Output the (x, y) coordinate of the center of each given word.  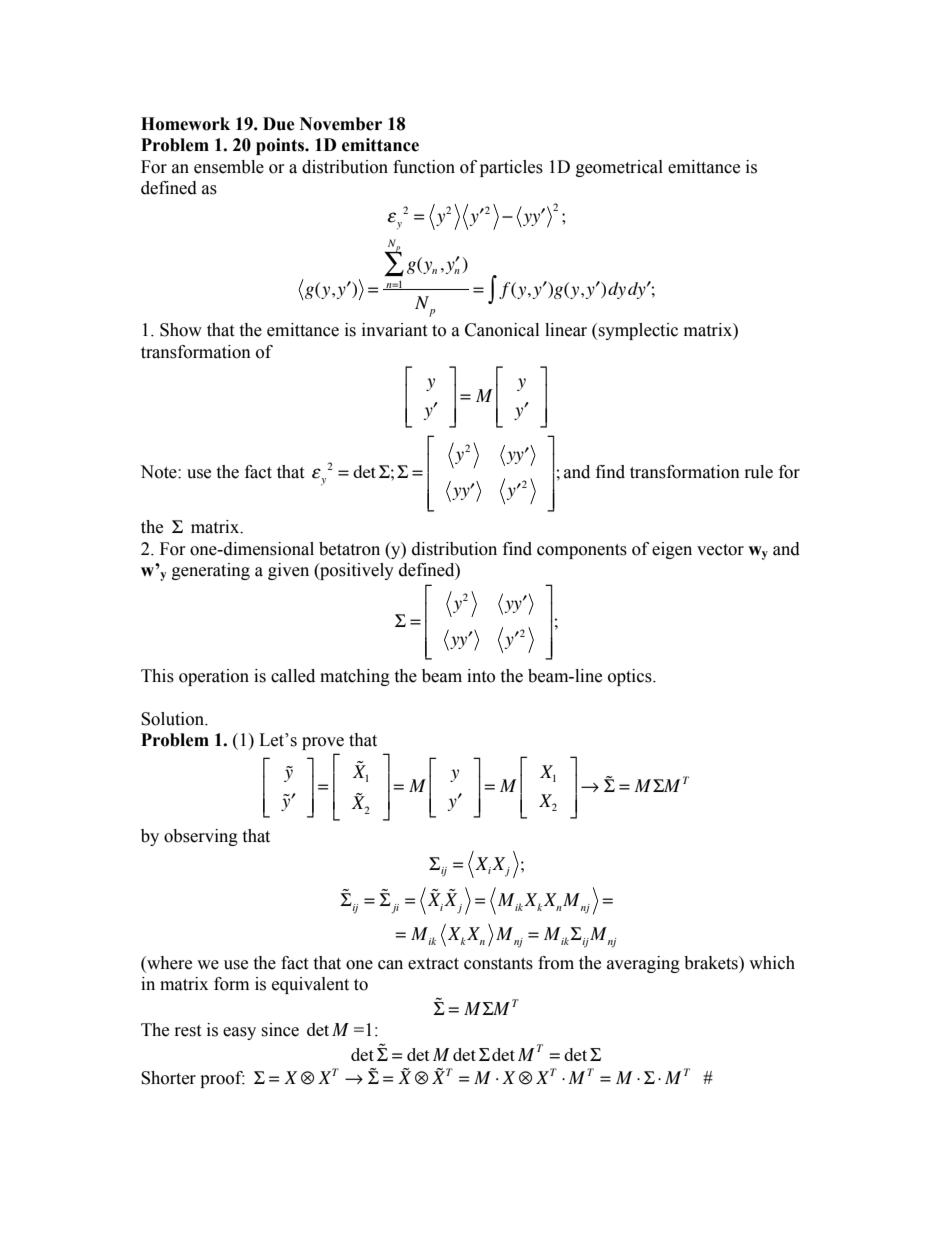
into (481, 676)
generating (211, 571)
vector (720, 550)
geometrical (619, 168)
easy (239, 1033)
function (424, 167)
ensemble (229, 167)
